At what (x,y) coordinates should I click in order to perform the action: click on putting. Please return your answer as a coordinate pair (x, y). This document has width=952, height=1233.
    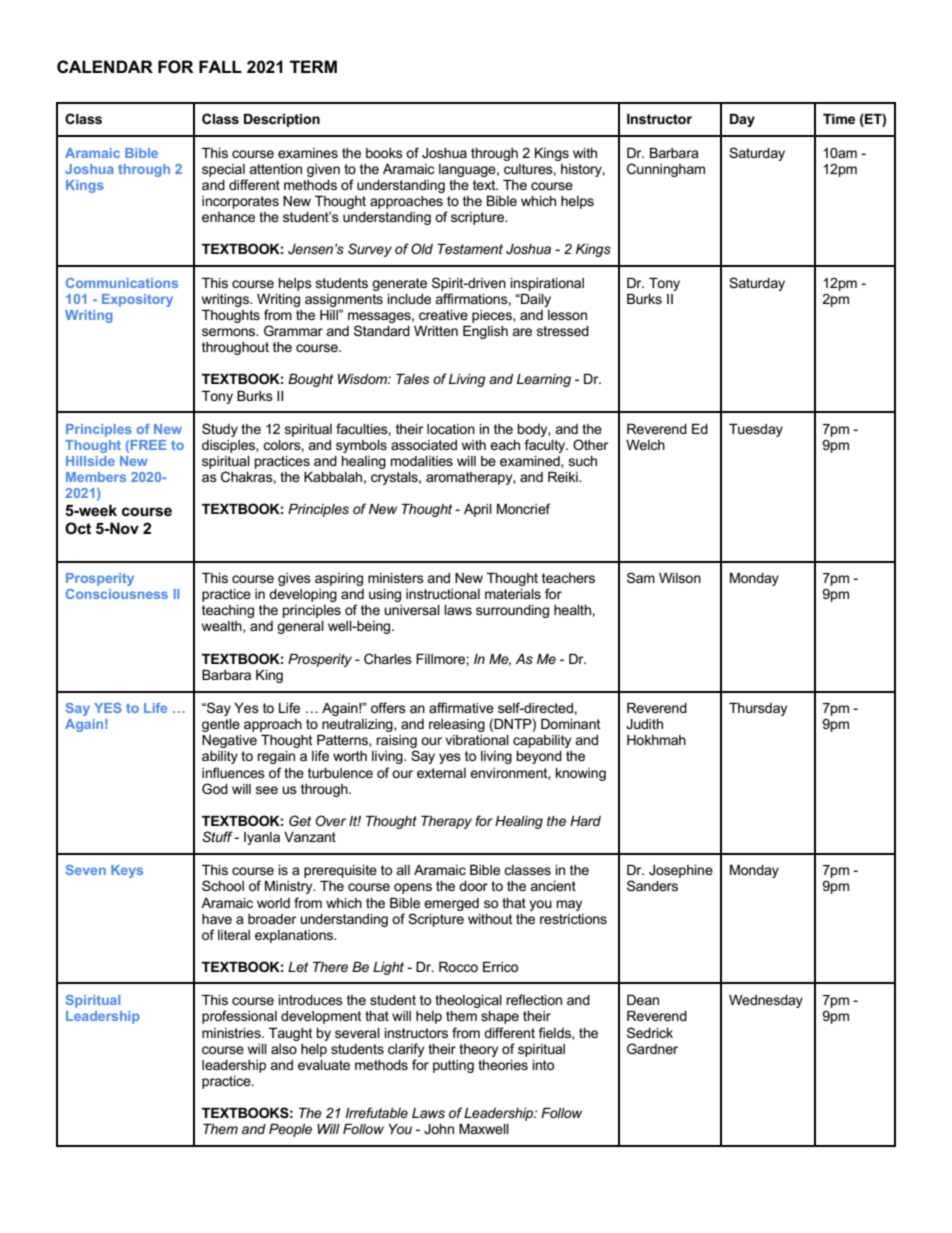
    Looking at the image, I should click on (453, 1066).
